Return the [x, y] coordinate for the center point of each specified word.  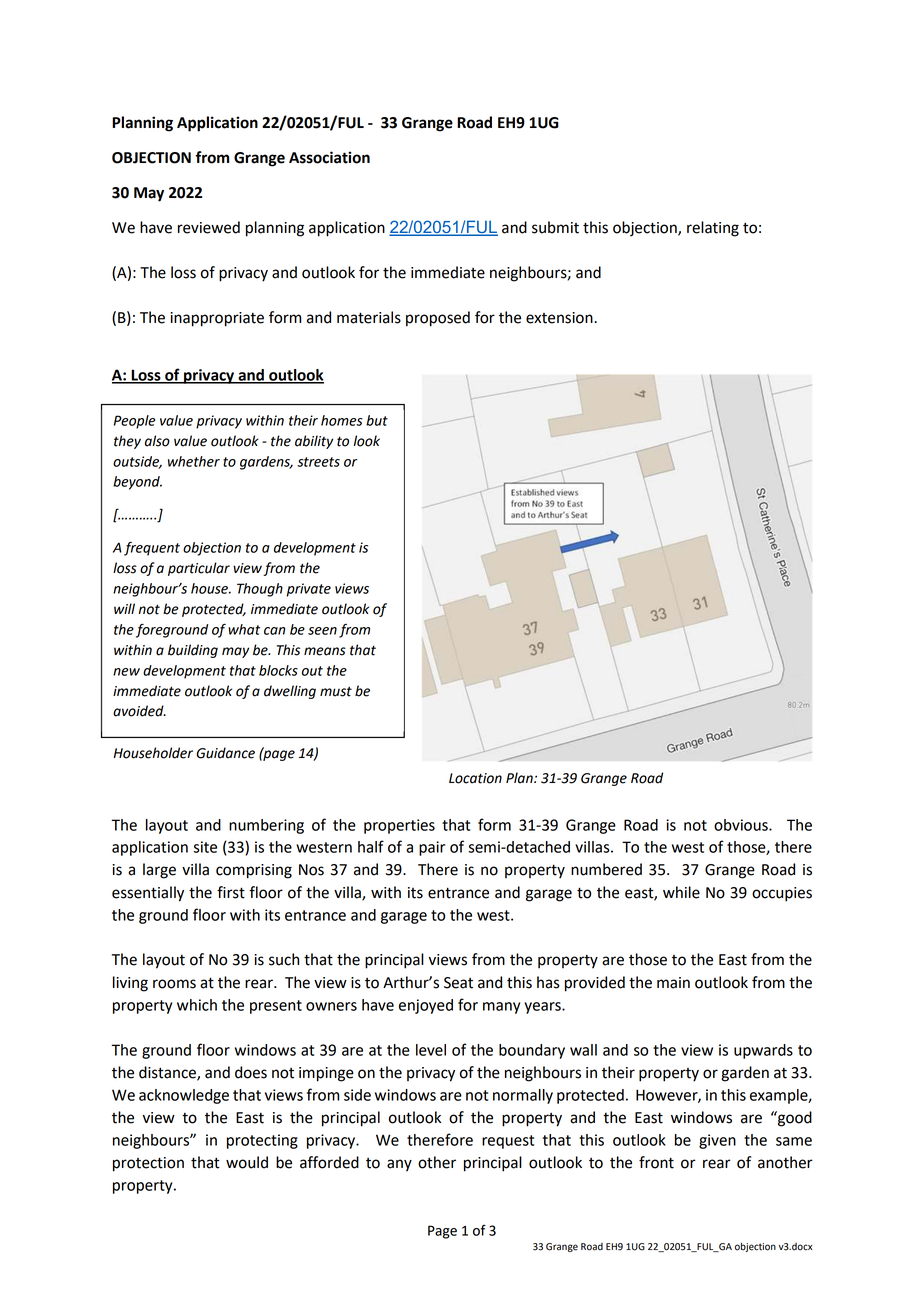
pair [432, 848]
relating [713, 229]
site [205, 847]
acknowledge [184, 1096]
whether [194, 461]
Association [329, 157]
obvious [742, 825]
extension [560, 318]
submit [555, 227]
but [377, 420]
